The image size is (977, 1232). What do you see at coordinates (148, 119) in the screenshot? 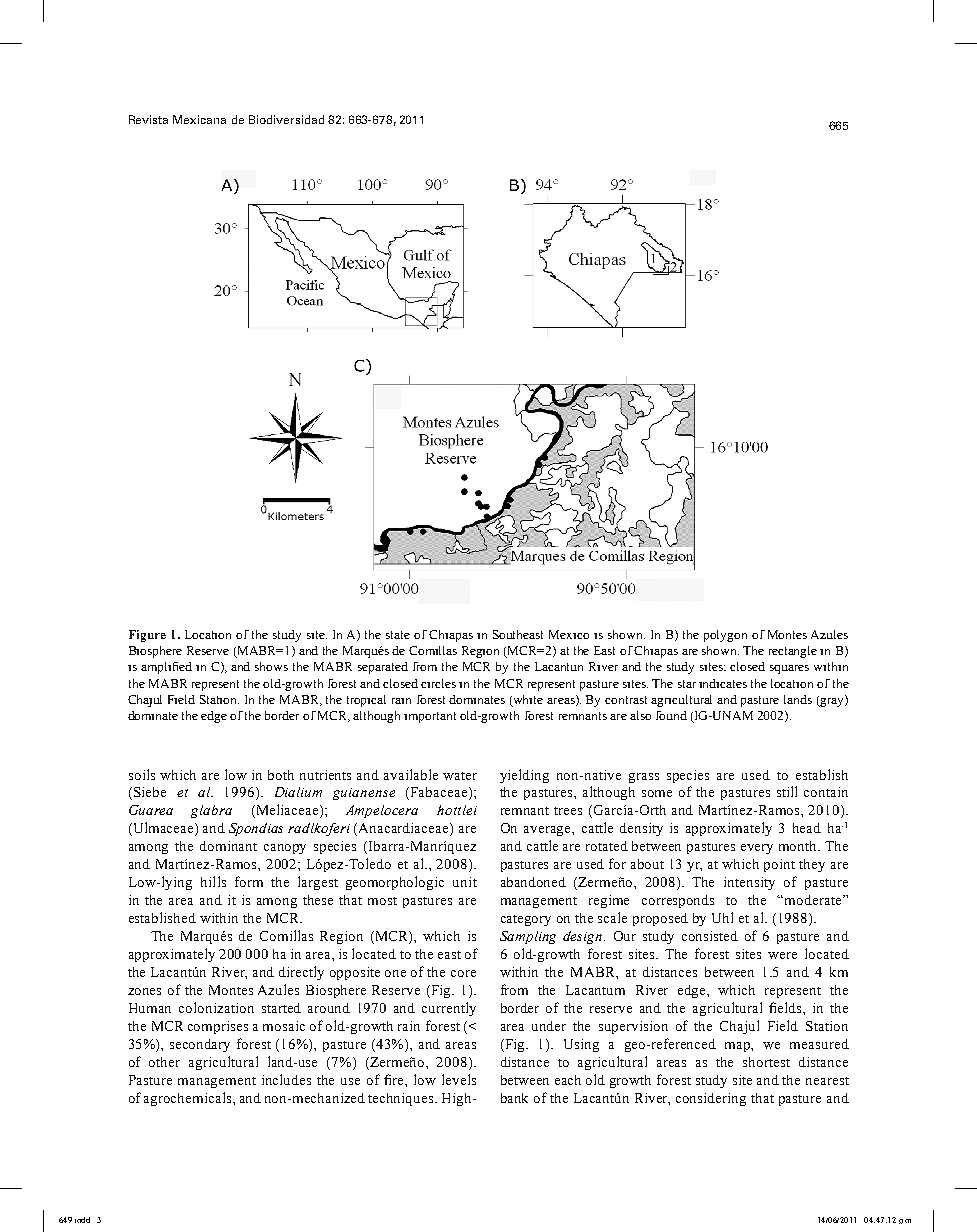
I see `Revista` at bounding box center [148, 119].
